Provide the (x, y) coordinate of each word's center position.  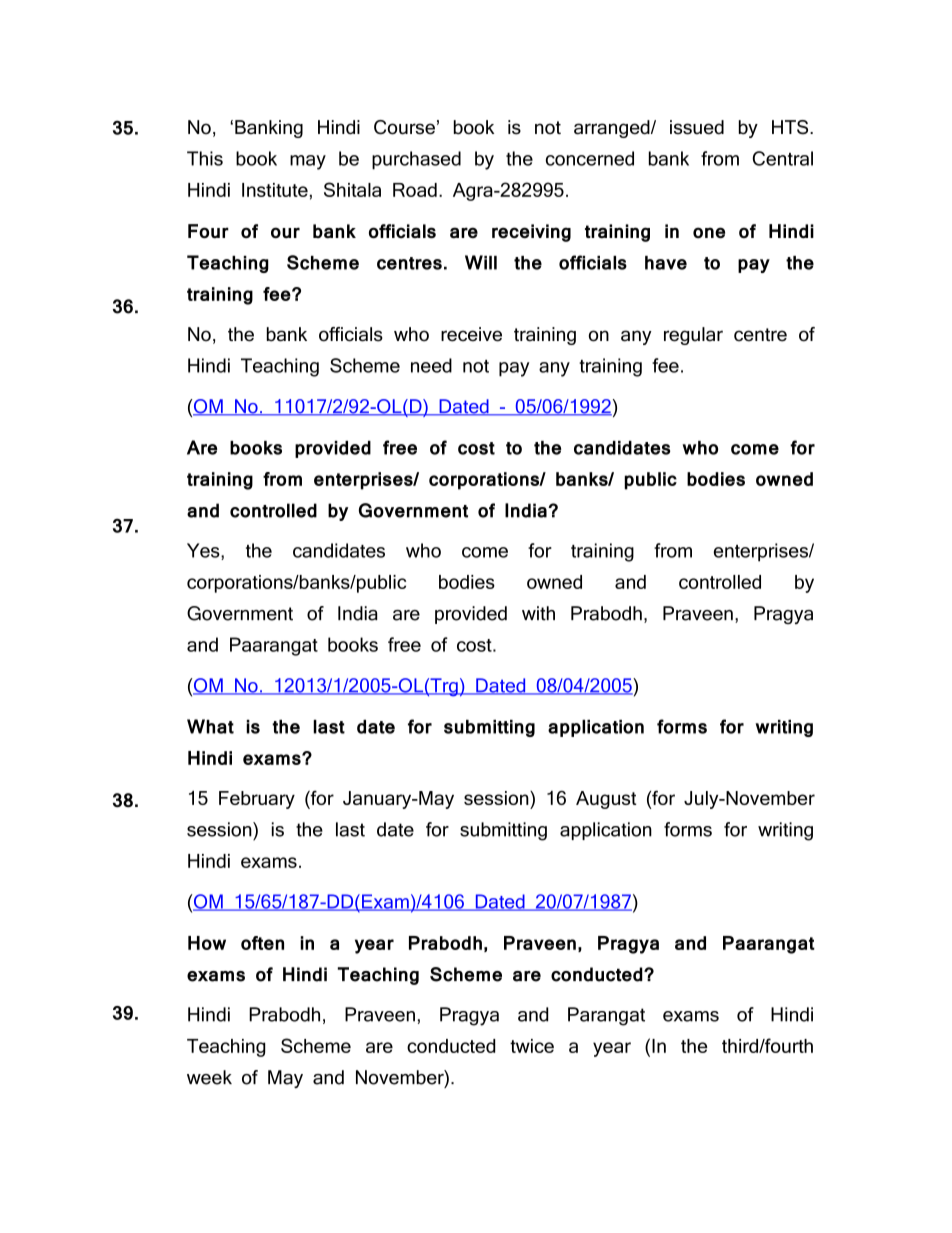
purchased (416, 160)
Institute (275, 190)
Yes (204, 551)
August (606, 800)
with (538, 613)
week (209, 1077)
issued (697, 127)
